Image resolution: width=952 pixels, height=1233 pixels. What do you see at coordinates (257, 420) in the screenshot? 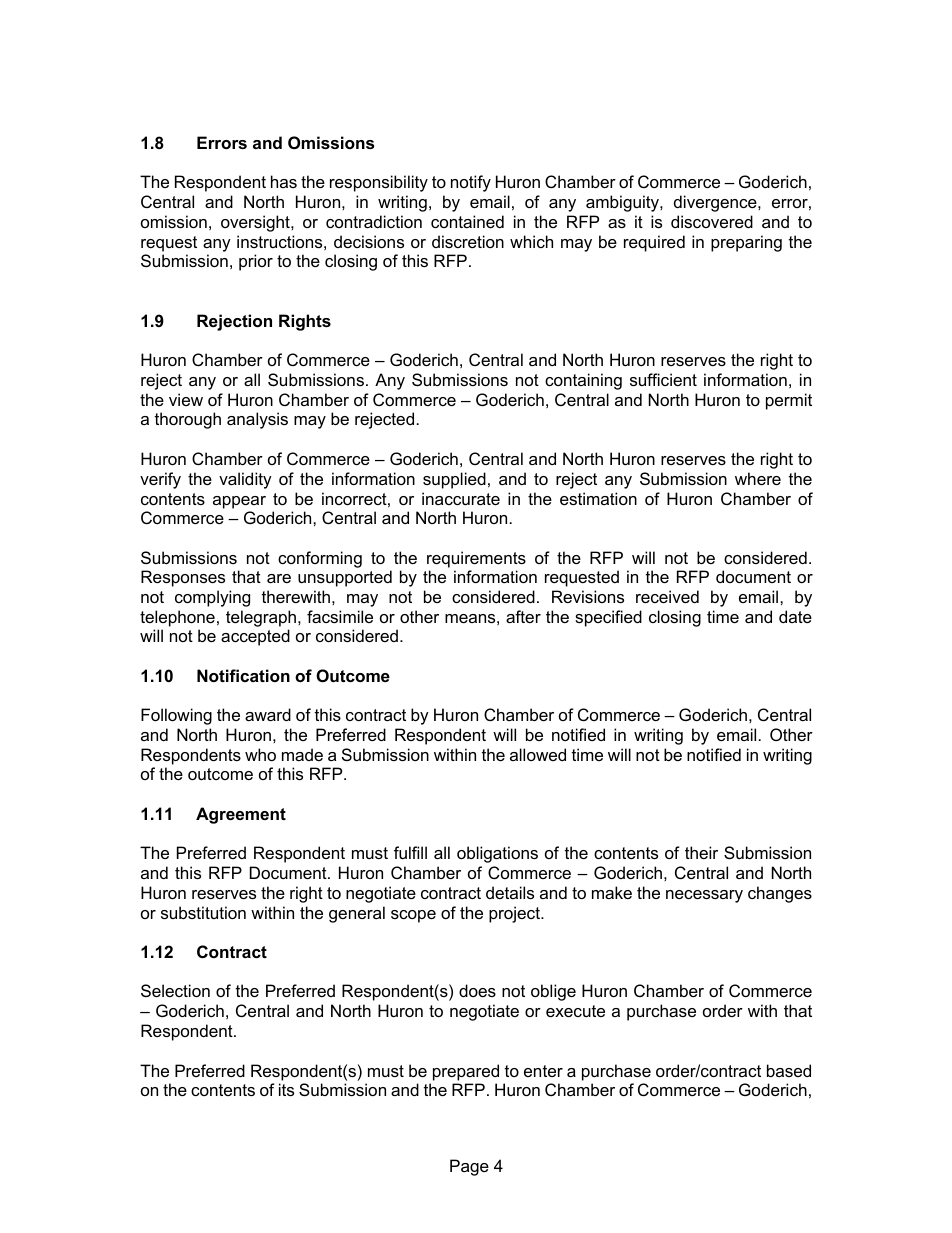
I see `analysis` at bounding box center [257, 420].
